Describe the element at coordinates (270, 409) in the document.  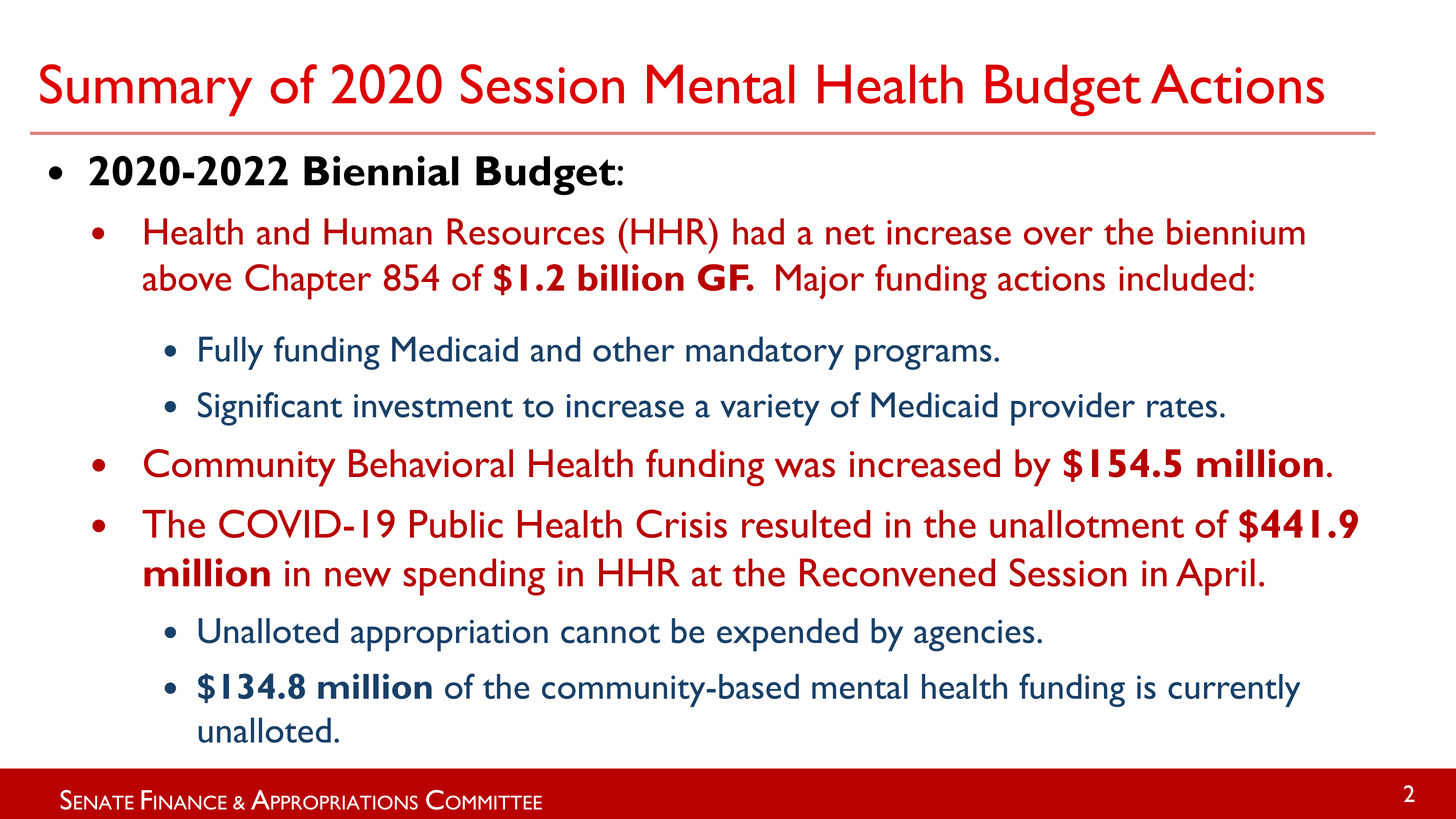
I see `Significant` at that location.
